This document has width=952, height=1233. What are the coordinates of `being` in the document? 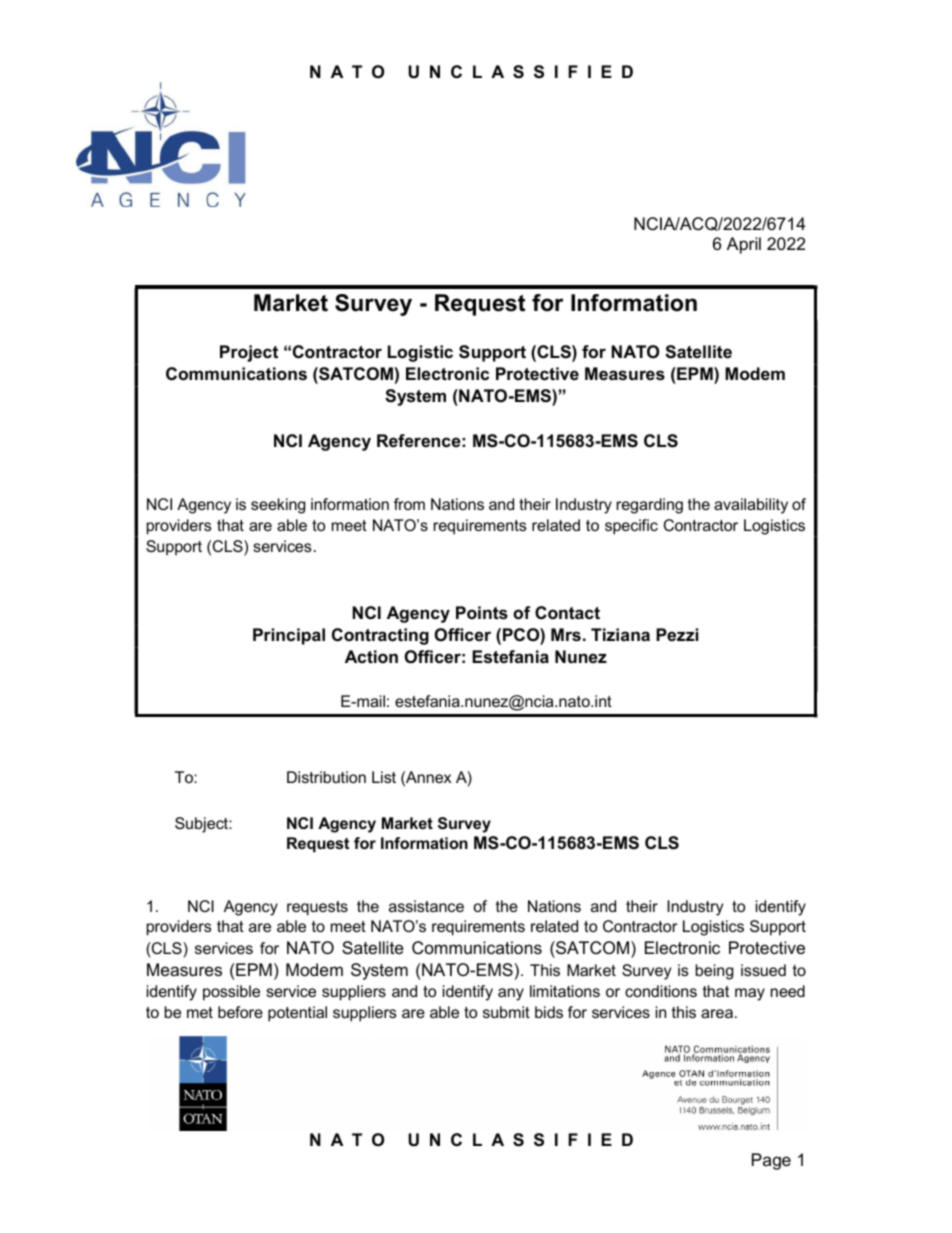 It's located at (714, 972).
